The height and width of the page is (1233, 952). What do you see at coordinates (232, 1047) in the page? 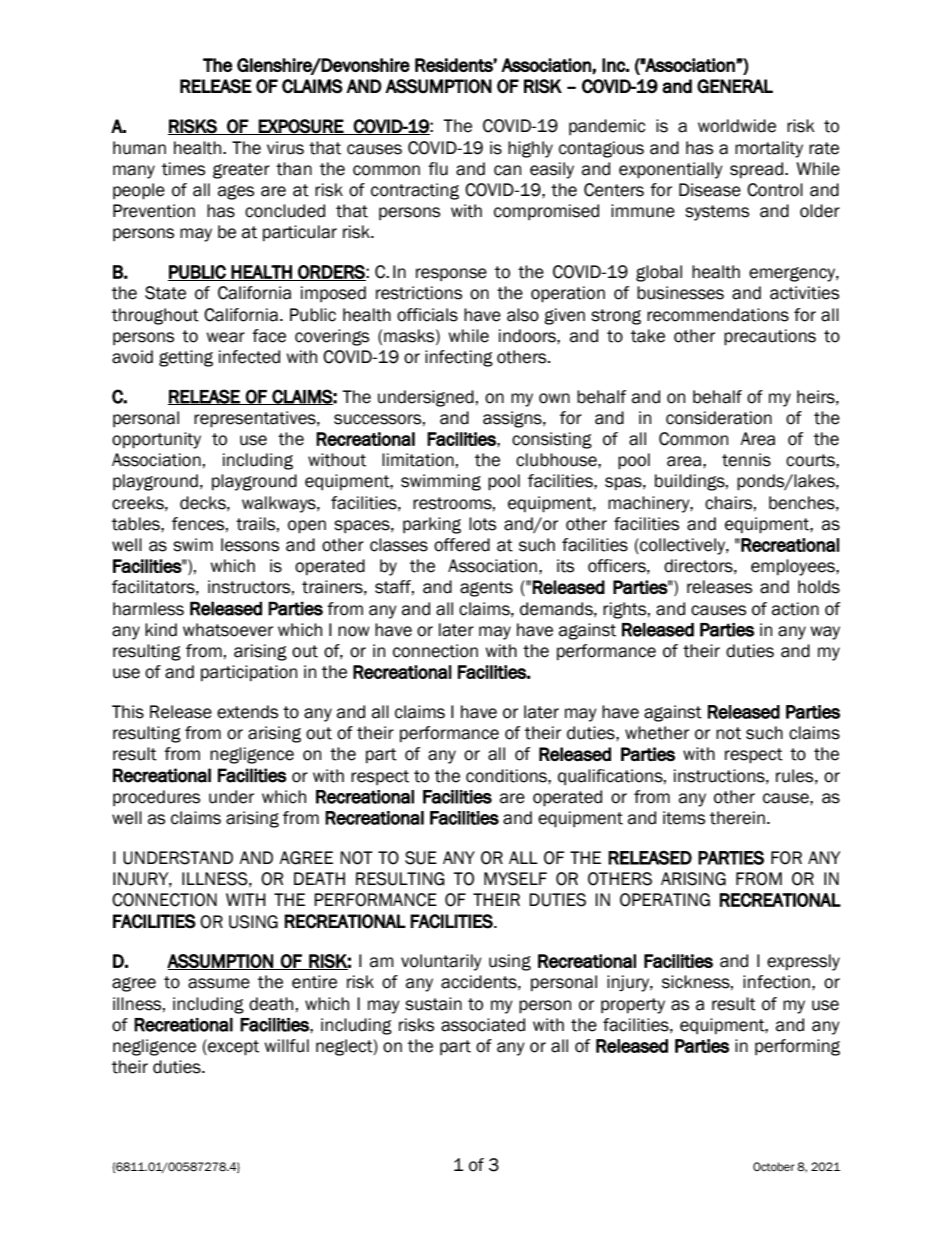
I see `except` at bounding box center [232, 1047].
